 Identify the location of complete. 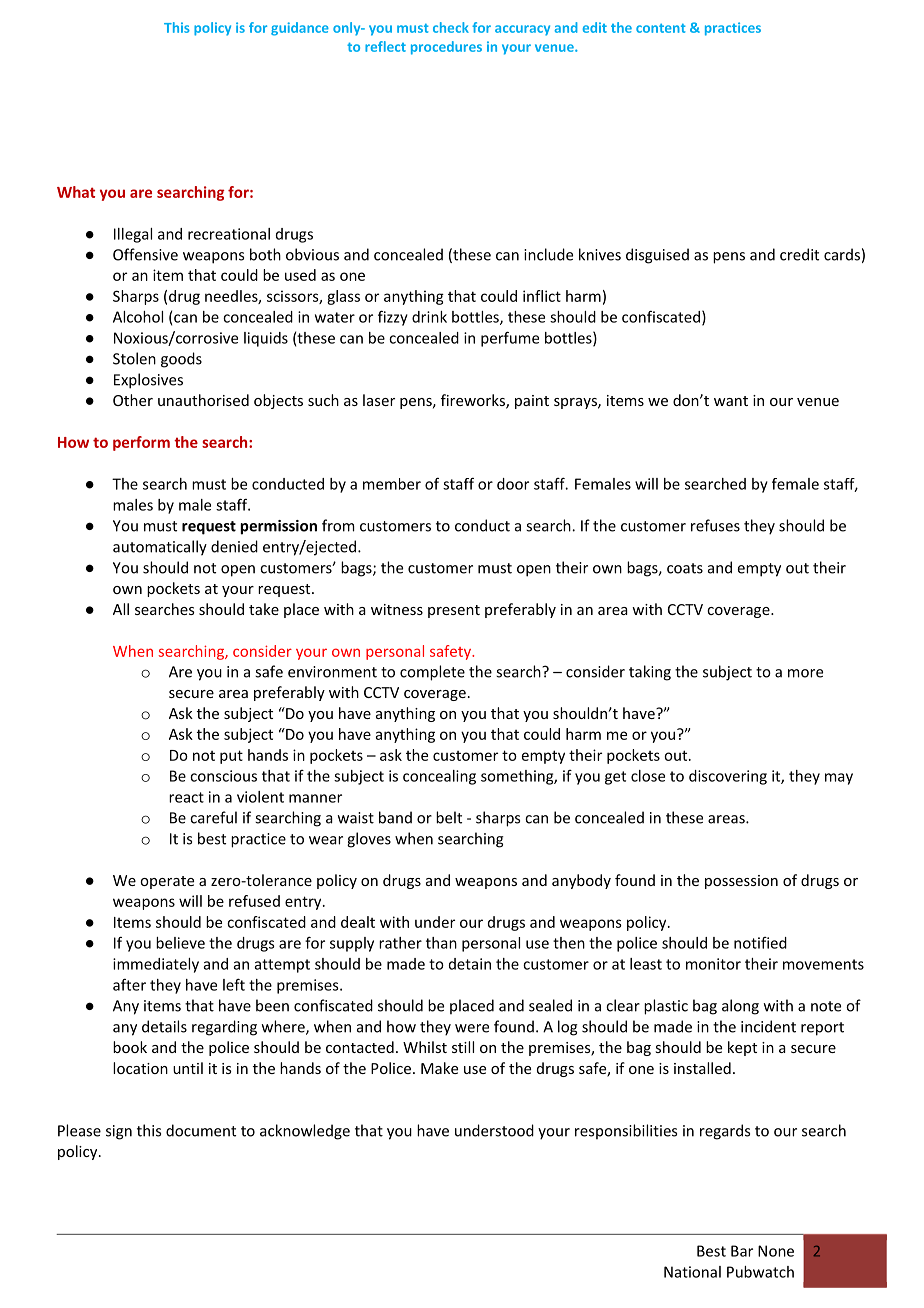
(432, 673).
